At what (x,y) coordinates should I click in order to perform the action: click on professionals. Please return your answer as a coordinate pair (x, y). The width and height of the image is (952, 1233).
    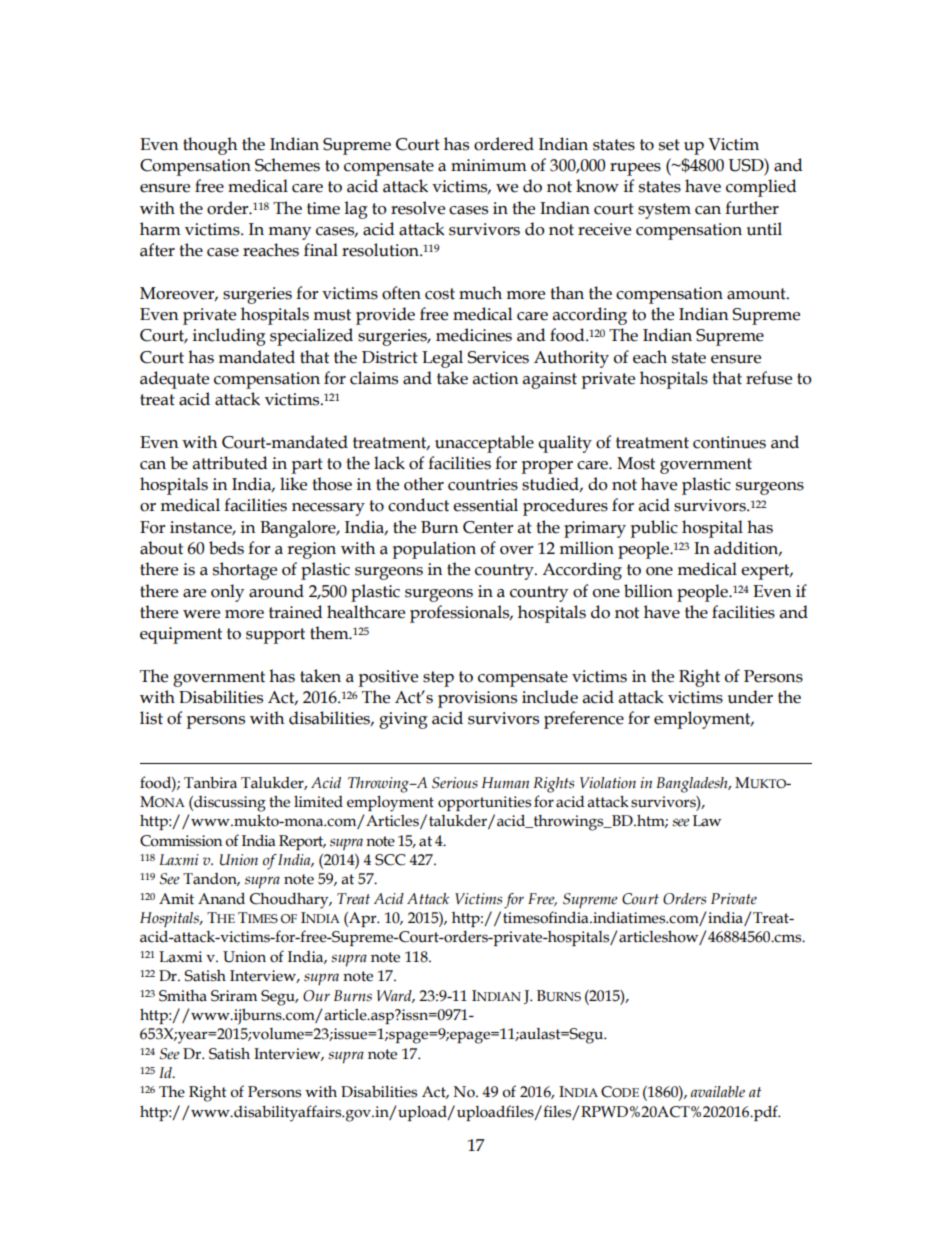
    Looking at the image, I should click on (461, 614).
